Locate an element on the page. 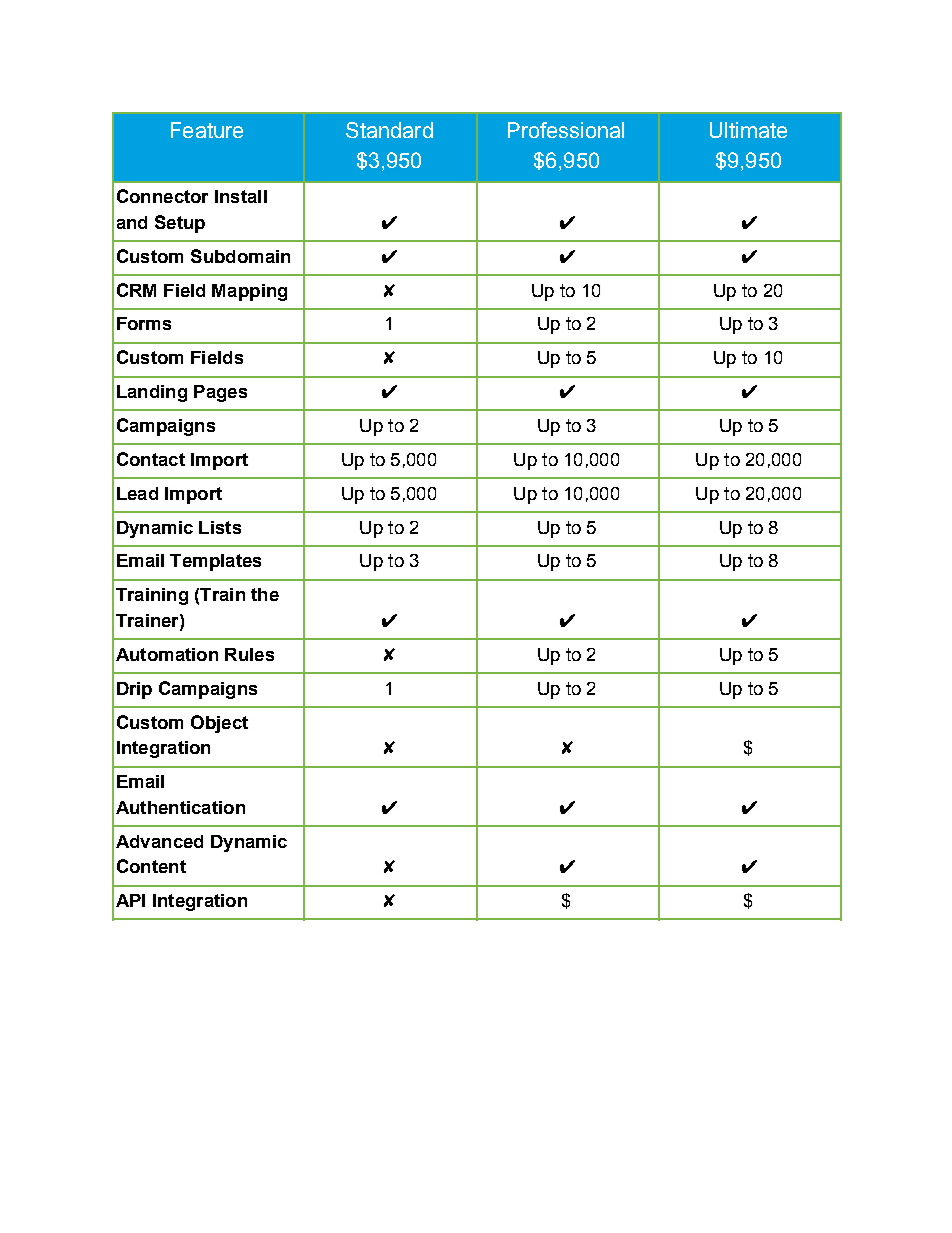 The height and width of the document is (1233, 952). Feature is located at coordinates (207, 130).
